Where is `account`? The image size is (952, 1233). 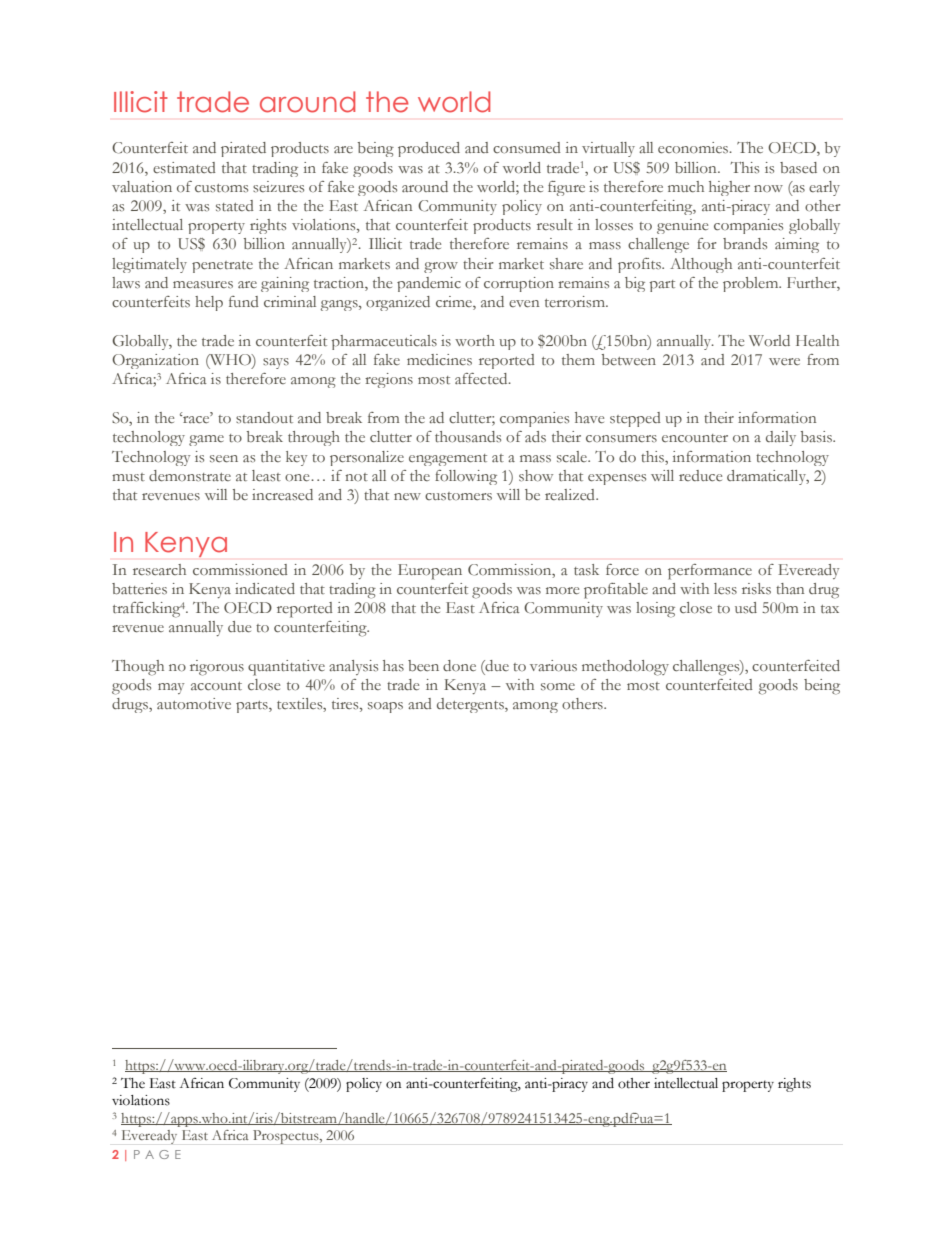
account is located at coordinates (216, 686).
